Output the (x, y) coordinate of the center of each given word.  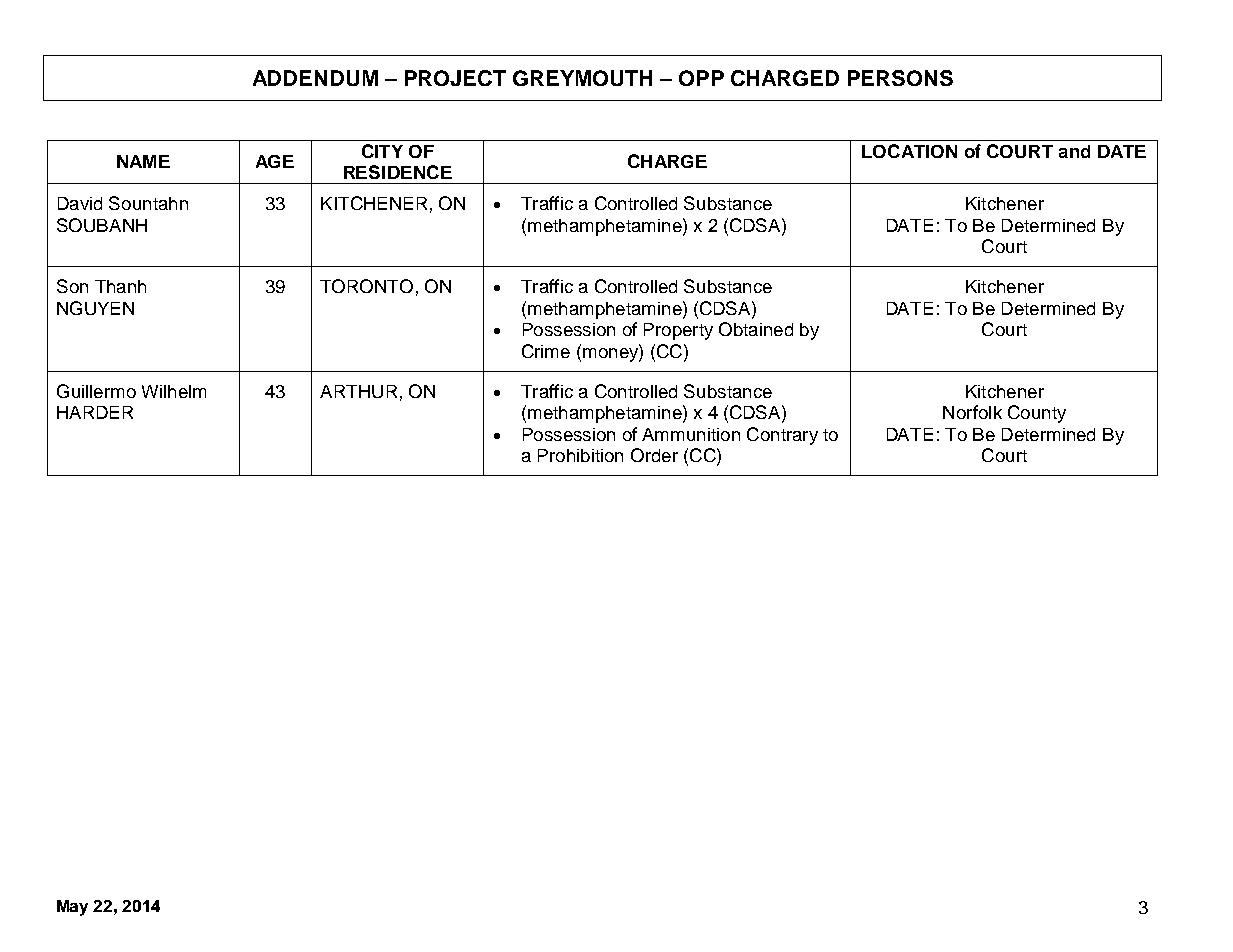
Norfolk (972, 412)
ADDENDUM (315, 78)
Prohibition (580, 455)
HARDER (95, 412)
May (72, 908)
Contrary (782, 436)
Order (654, 455)
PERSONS (900, 78)
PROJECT (455, 78)
